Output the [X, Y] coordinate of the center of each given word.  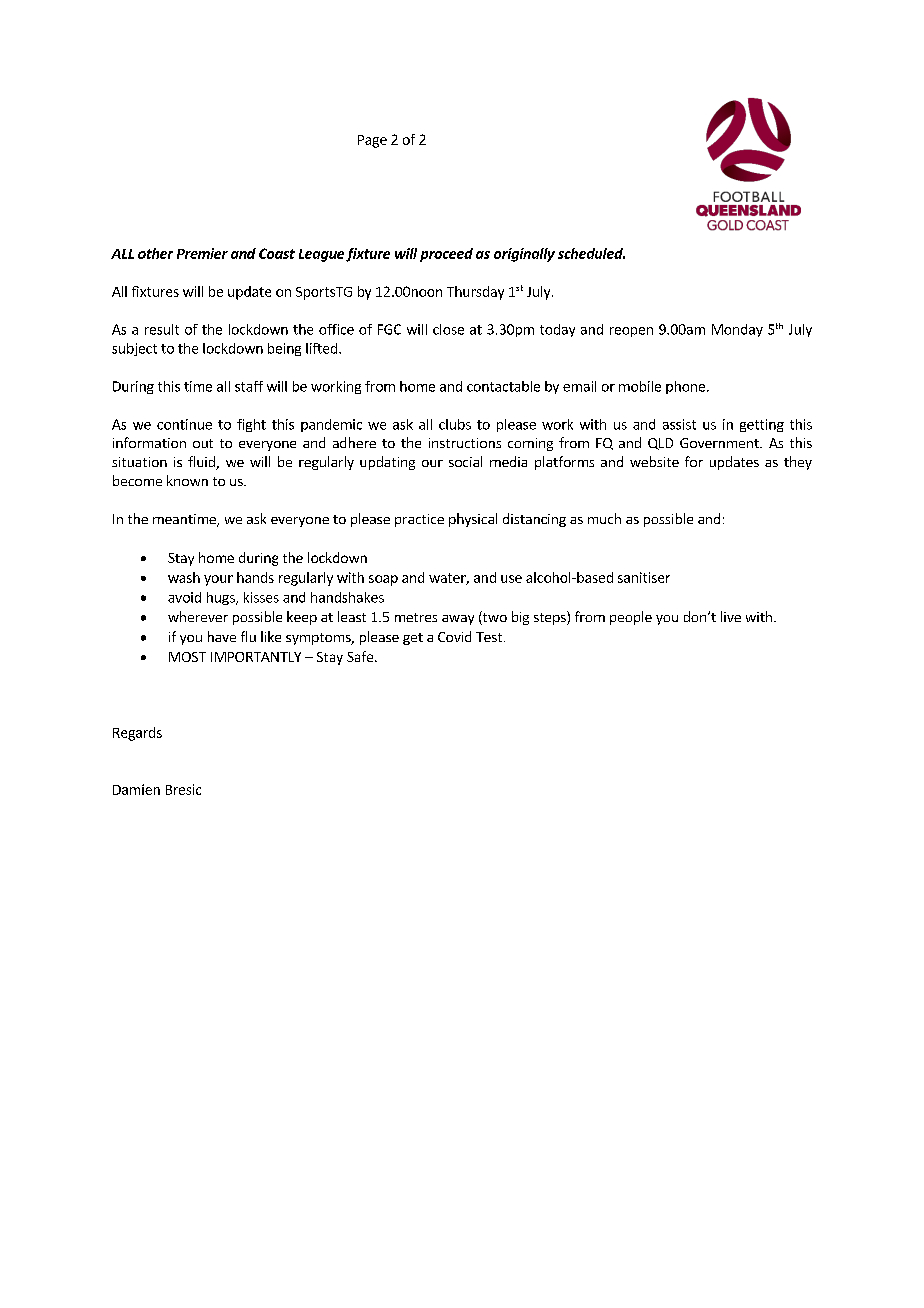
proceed [446, 255]
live [731, 616]
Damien [136, 789]
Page [372, 141]
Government [720, 443]
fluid [202, 463]
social [465, 461]
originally [524, 255]
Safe [360, 656]
